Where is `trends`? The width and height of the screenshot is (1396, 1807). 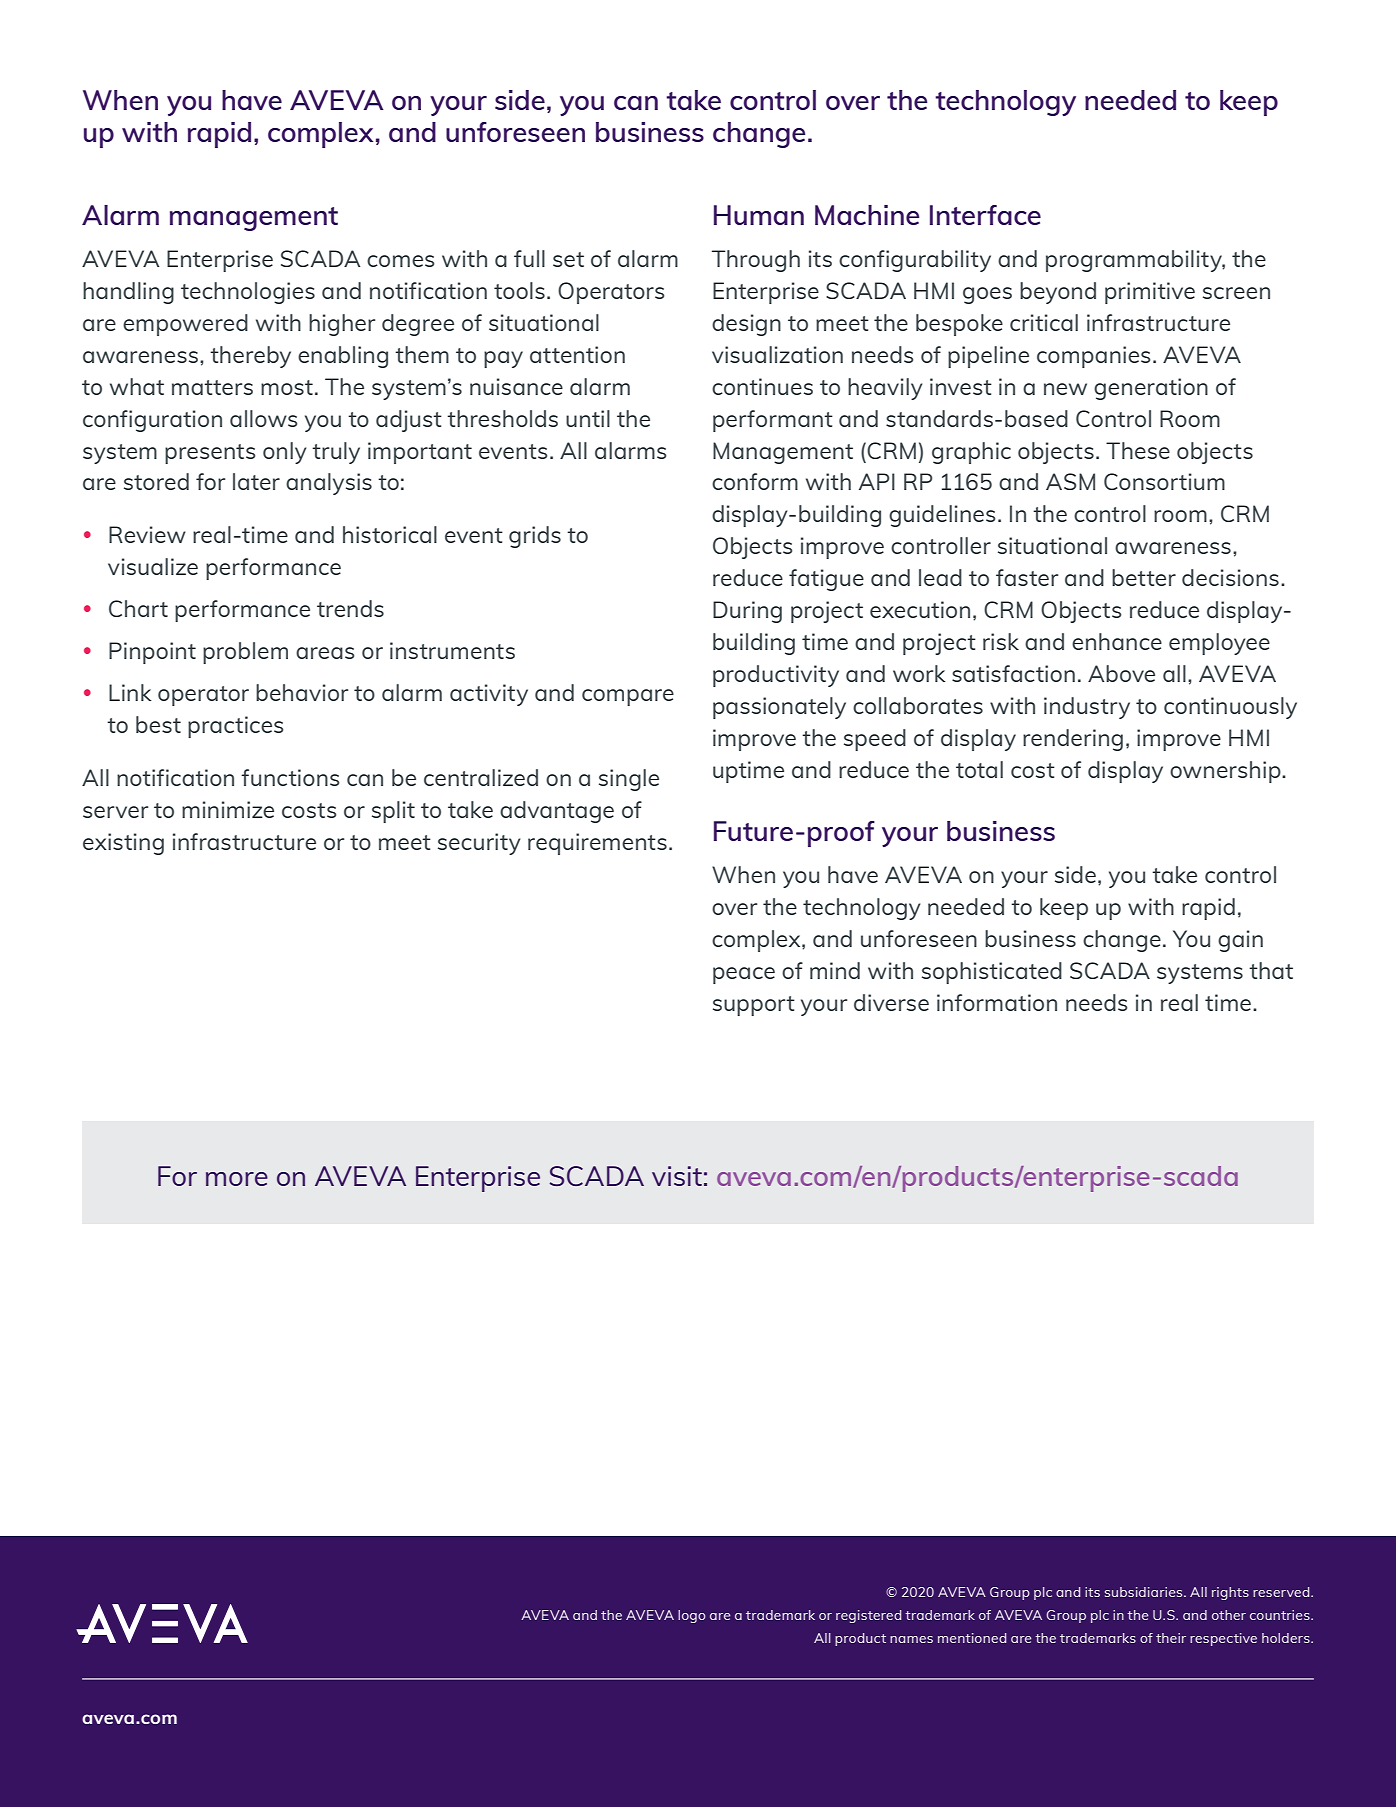
trends is located at coordinates (350, 608).
